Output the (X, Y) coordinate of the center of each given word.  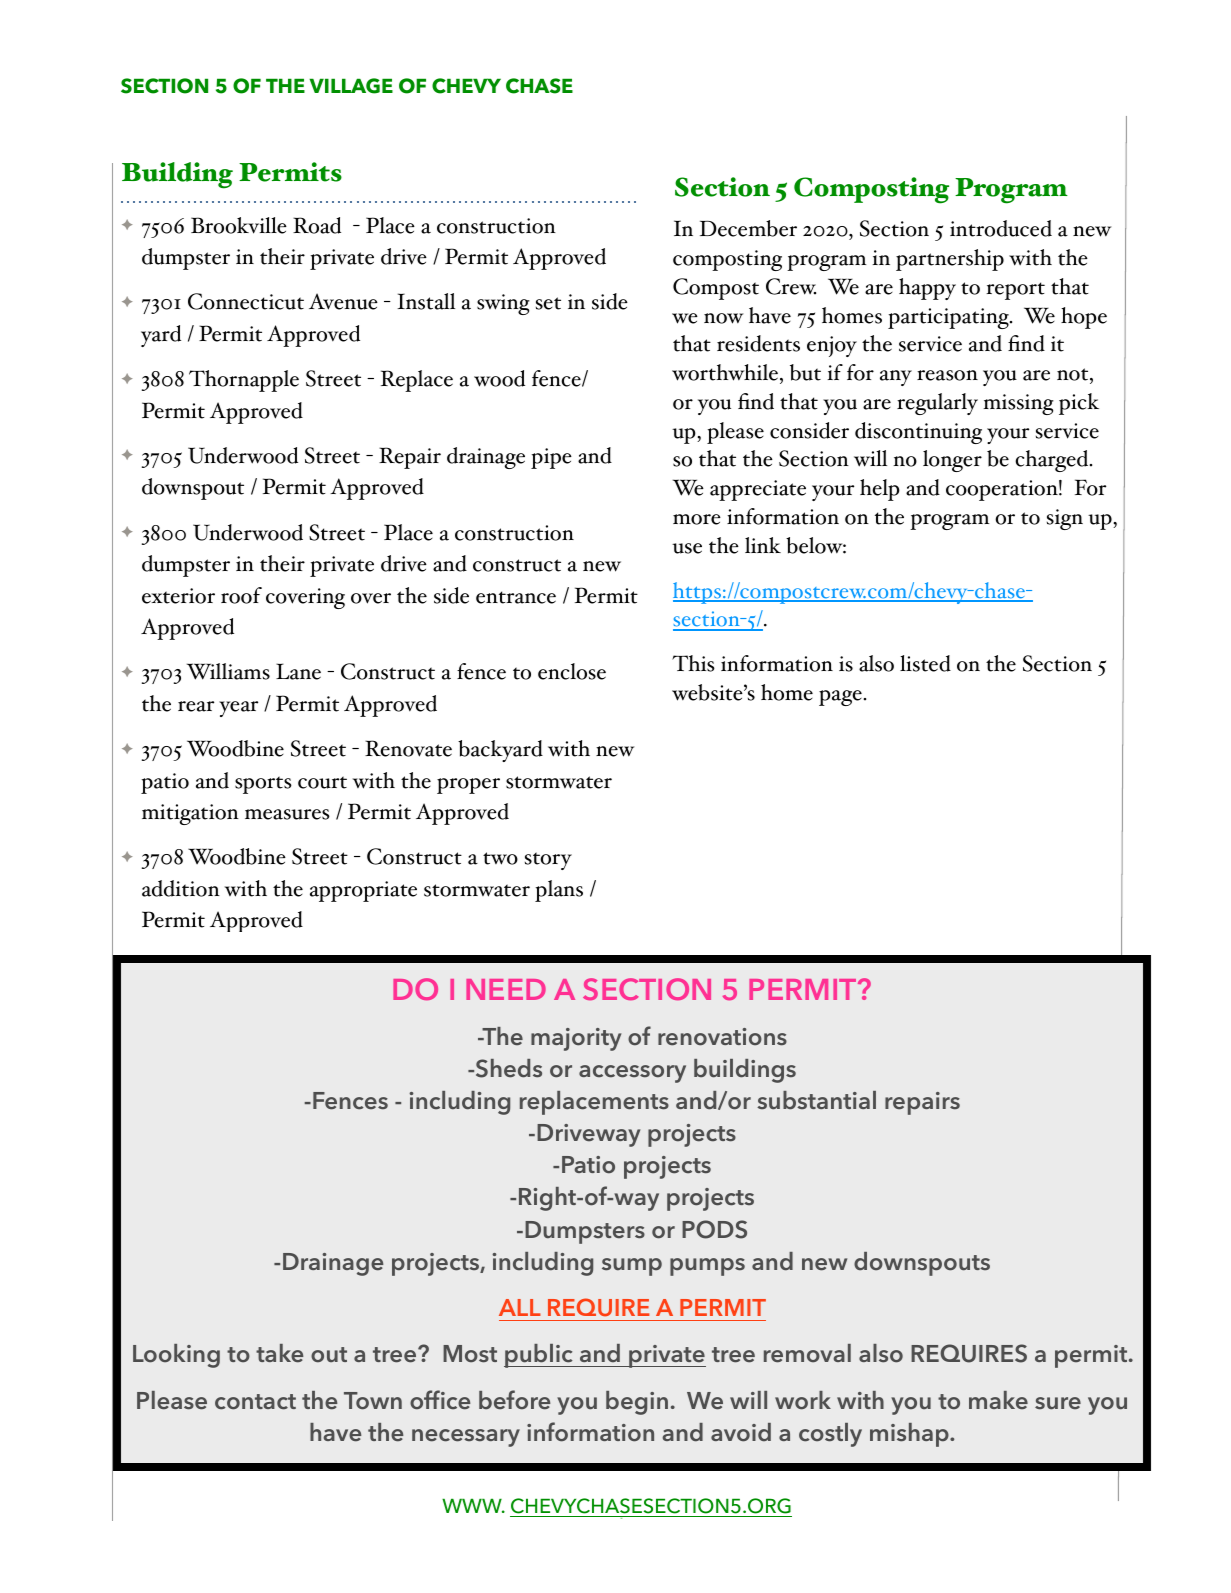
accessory (632, 1074)
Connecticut (246, 301)
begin (637, 1403)
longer (952, 461)
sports (263, 785)
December (748, 228)
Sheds (507, 1068)
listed (925, 663)
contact (255, 1402)
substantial (816, 1100)
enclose (572, 671)
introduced (1001, 228)
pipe (551, 458)
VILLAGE (351, 86)
